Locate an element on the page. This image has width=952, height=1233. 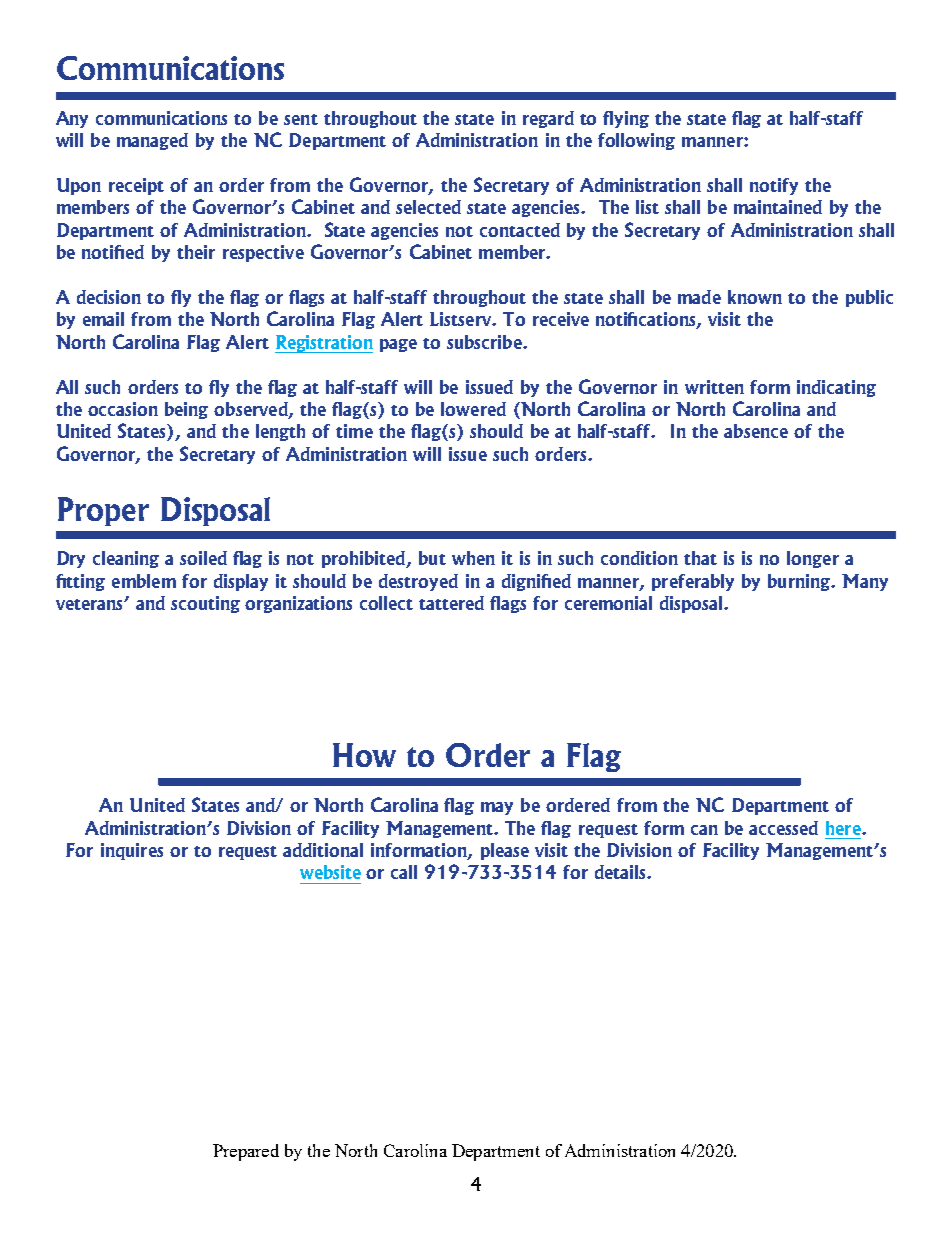
tattered is located at coordinates (451, 603).
